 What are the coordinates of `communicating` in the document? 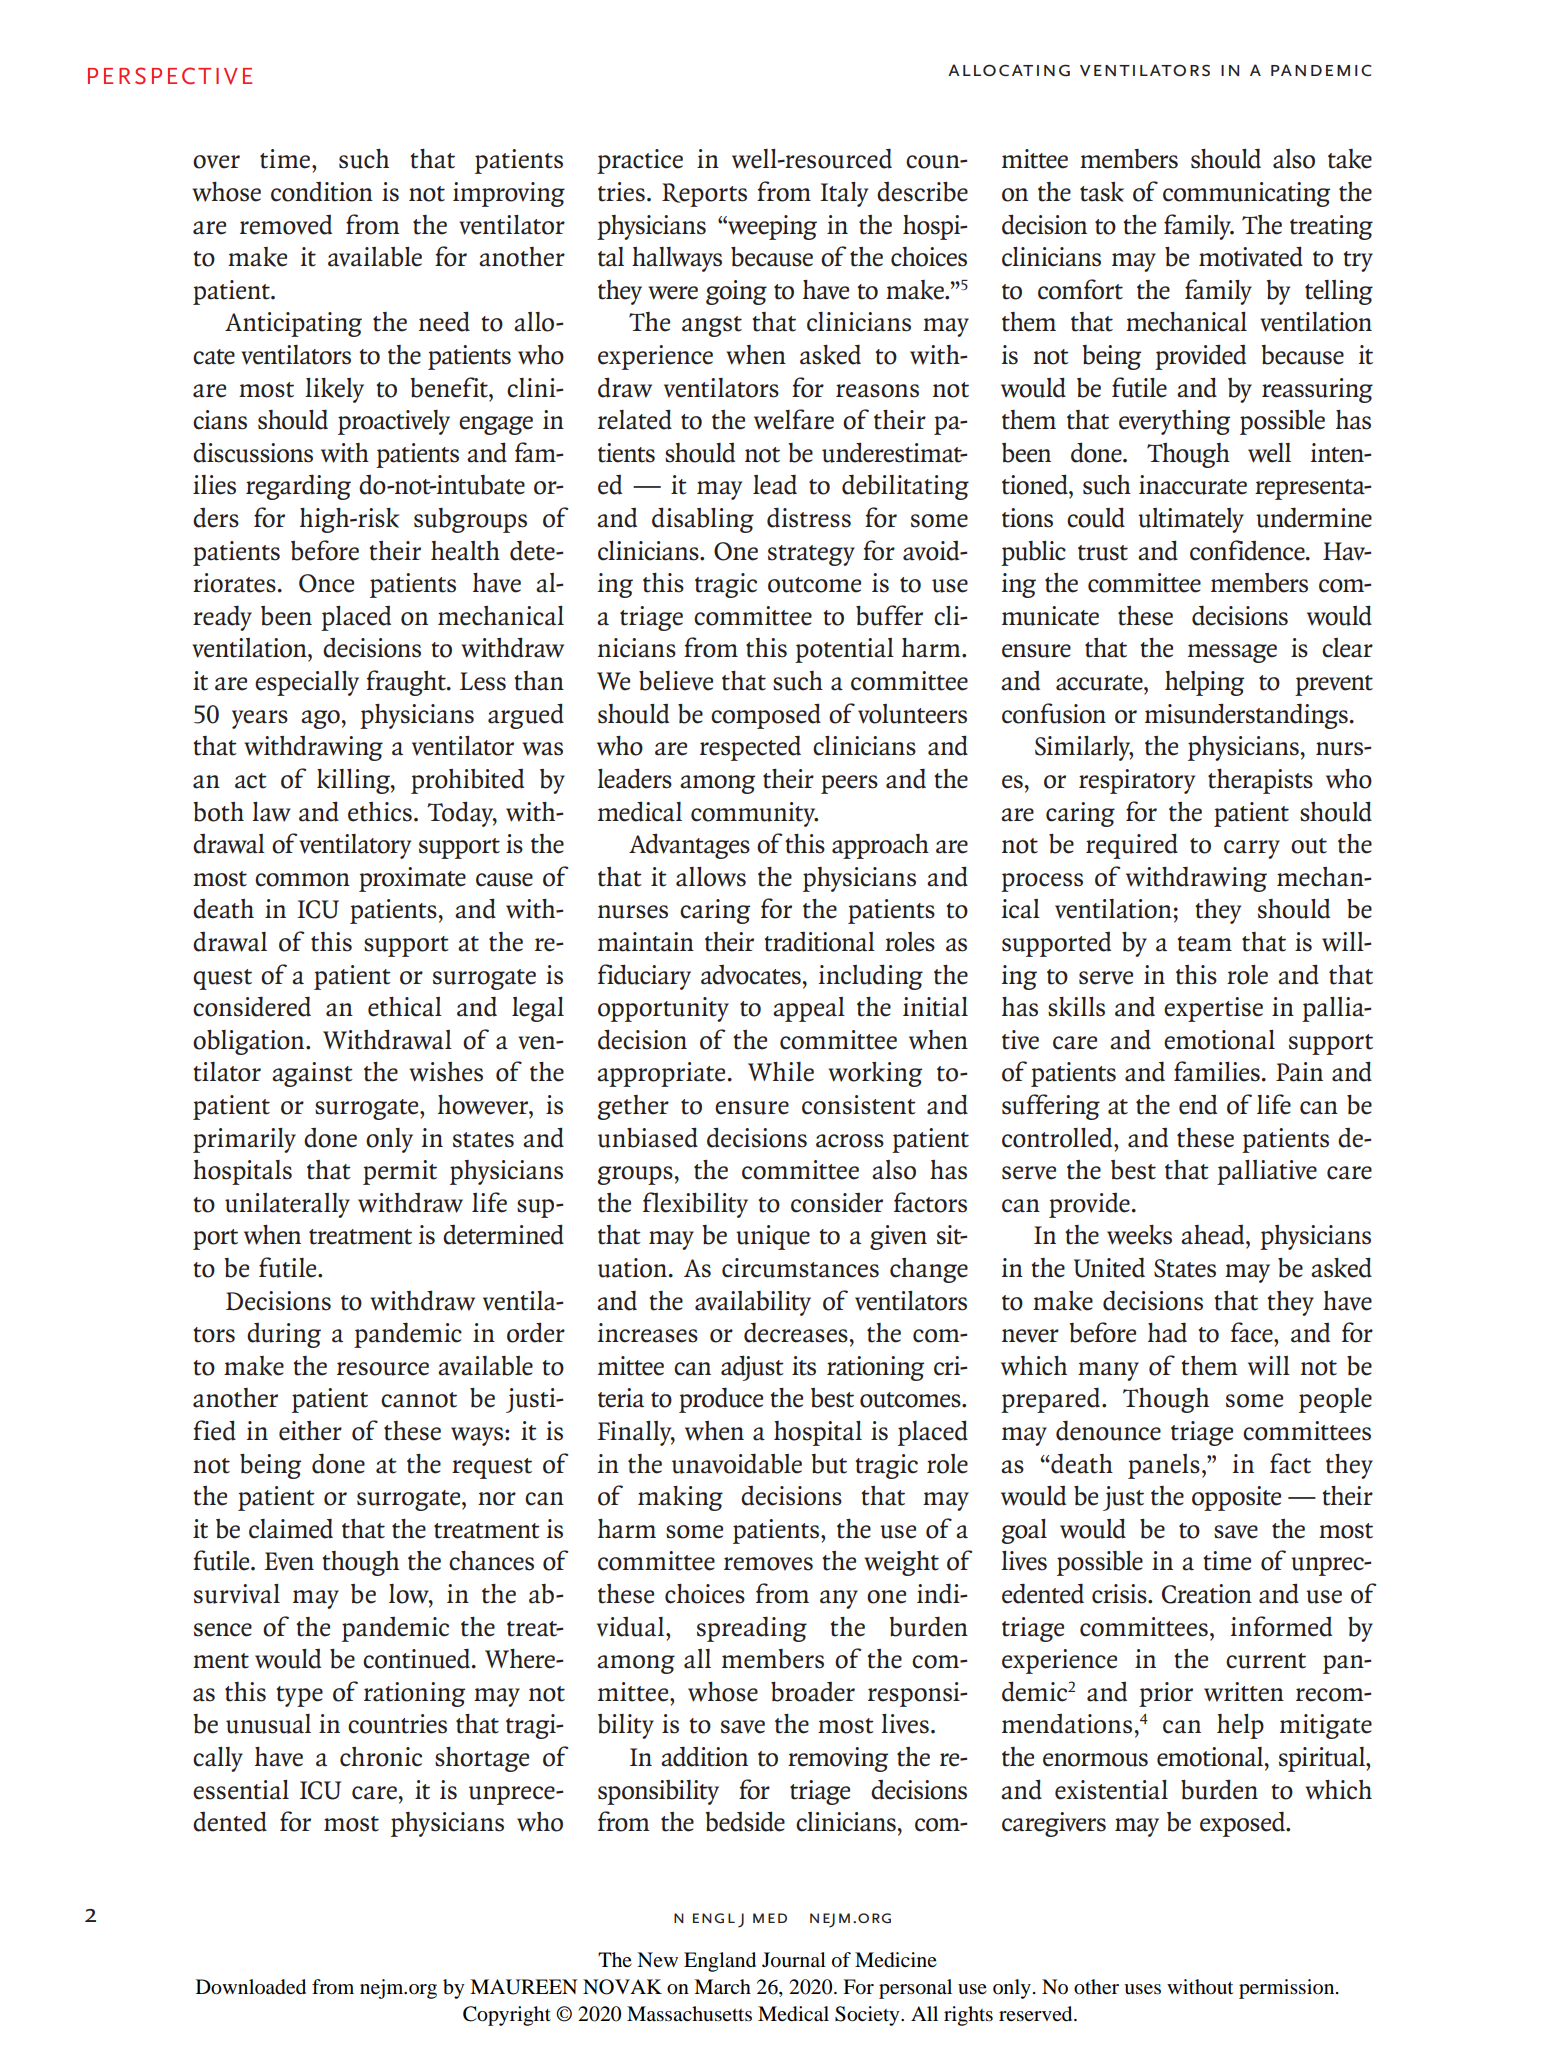 It's located at (1246, 194).
